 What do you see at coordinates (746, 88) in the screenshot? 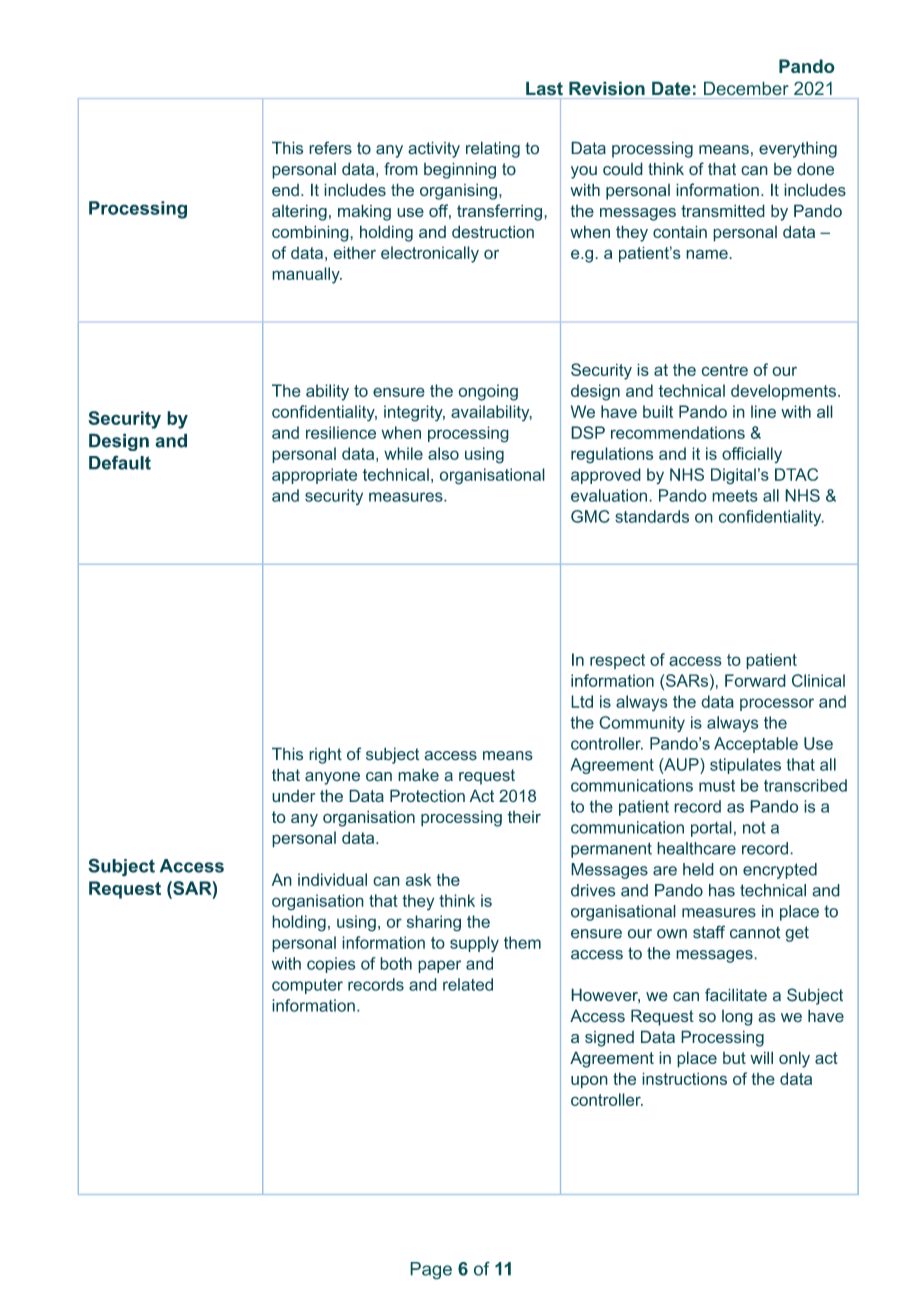
I see `December` at bounding box center [746, 88].
